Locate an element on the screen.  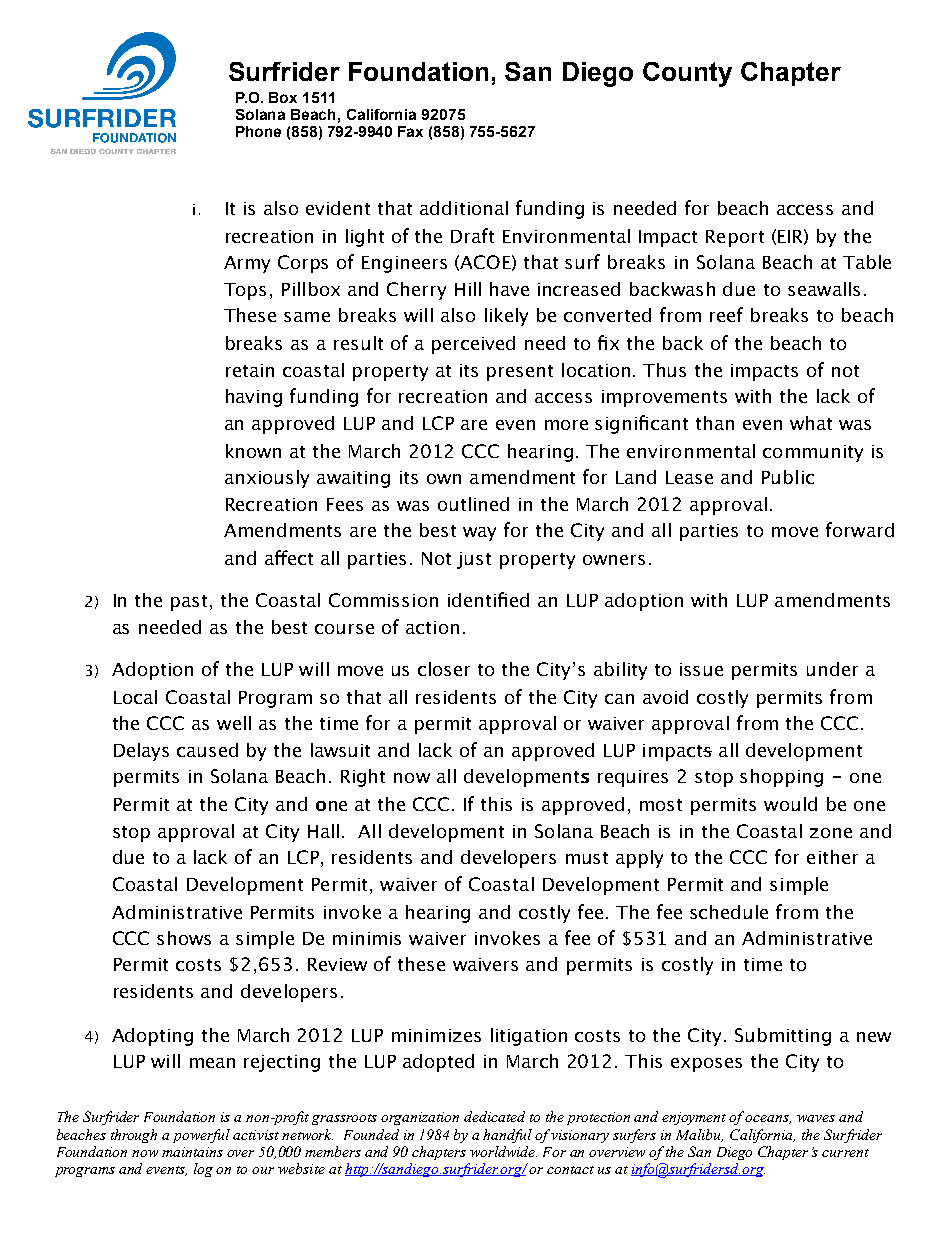
handful is located at coordinates (507, 1136).
